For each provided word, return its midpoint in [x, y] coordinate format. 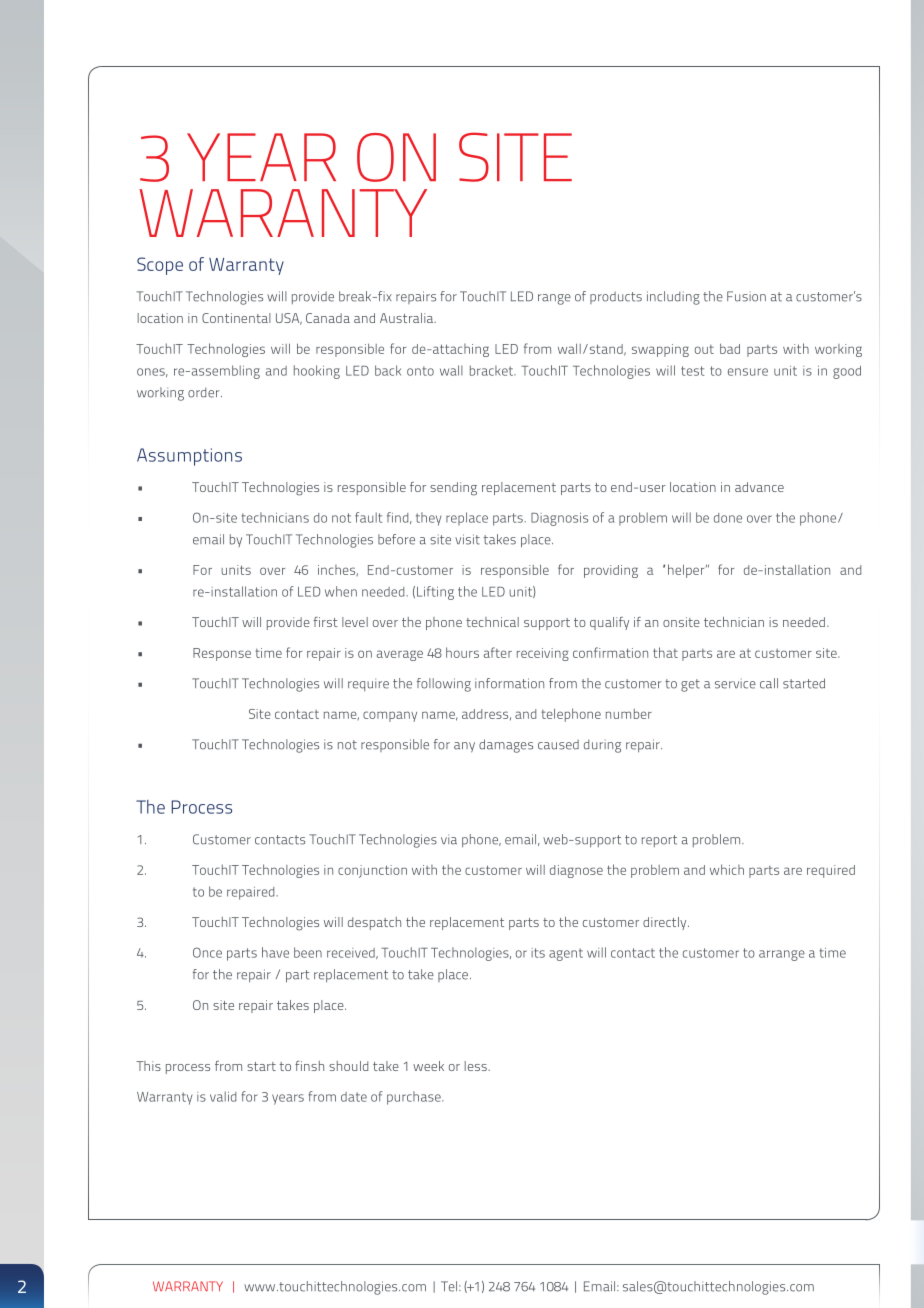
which [727, 869]
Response [222, 654]
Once [207, 952]
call [769, 683]
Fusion [746, 296]
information [509, 683]
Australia [408, 318]
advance [759, 487]
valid [223, 1096]
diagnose [576, 871]
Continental [236, 318]
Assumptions [189, 457]
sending [453, 489]
